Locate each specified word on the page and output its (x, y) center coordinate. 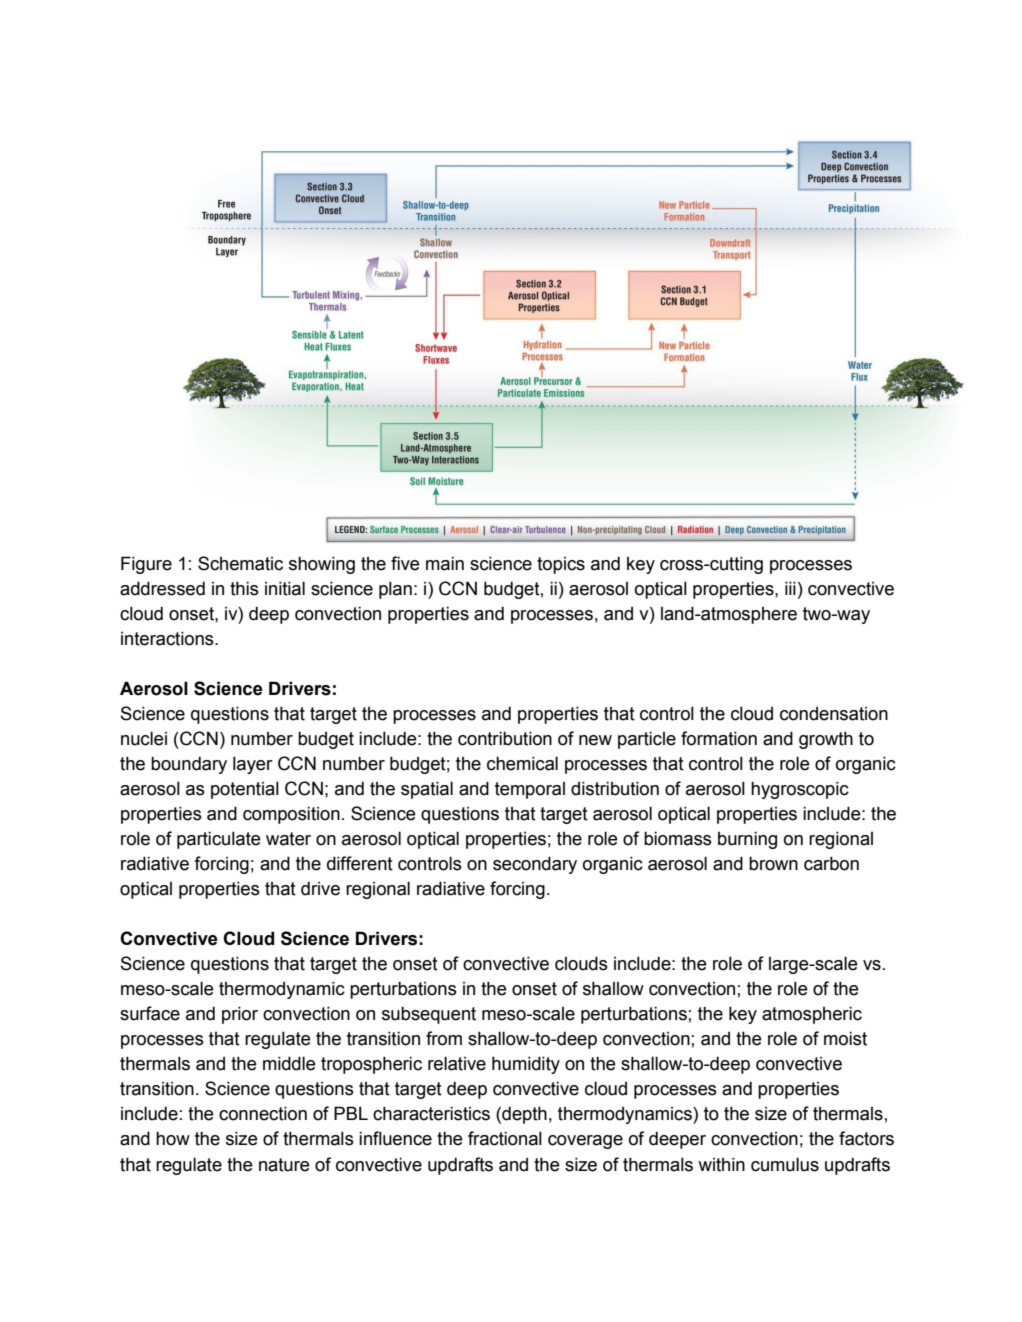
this (244, 588)
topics (561, 565)
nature (284, 1165)
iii (790, 588)
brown (773, 863)
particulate (219, 840)
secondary (535, 865)
